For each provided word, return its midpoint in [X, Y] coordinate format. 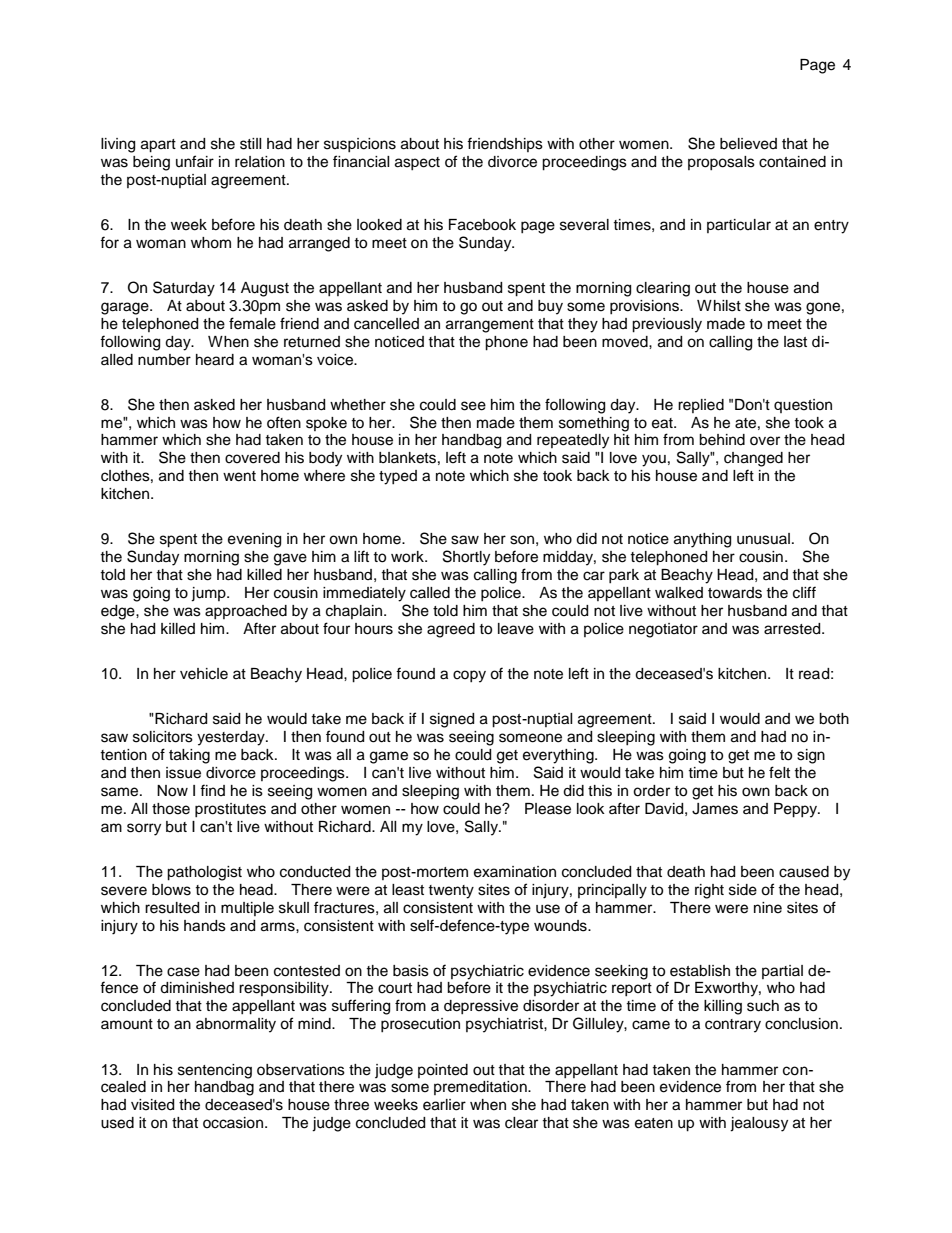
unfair [195, 161]
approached [246, 612]
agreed [451, 630]
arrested [793, 629]
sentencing [215, 1071]
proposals [721, 163]
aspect [417, 163]
